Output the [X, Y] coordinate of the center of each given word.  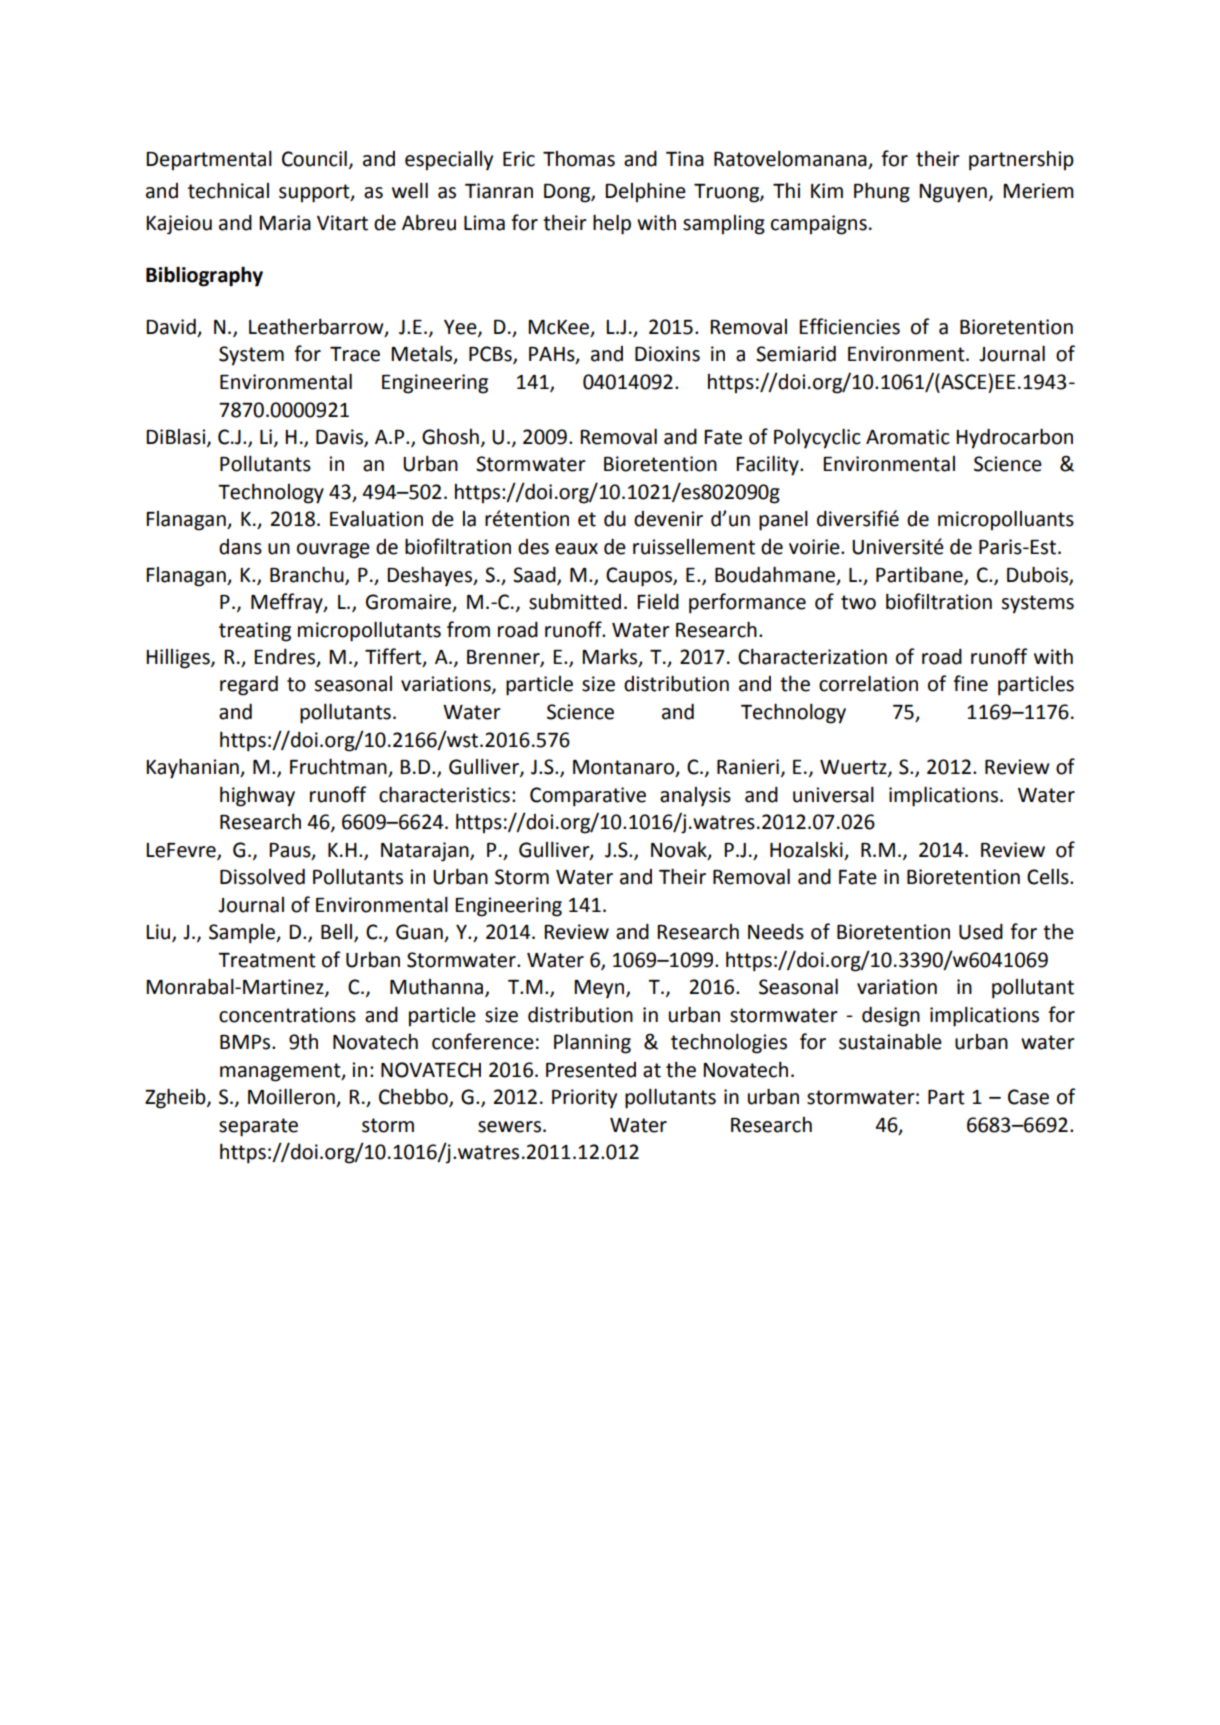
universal [833, 795]
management [281, 1072]
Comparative [588, 797]
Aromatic [908, 437]
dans [240, 547]
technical [228, 190]
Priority [584, 1099]
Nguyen [953, 193]
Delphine [645, 192]
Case [1028, 1097]
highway [257, 797]
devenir [668, 519]
